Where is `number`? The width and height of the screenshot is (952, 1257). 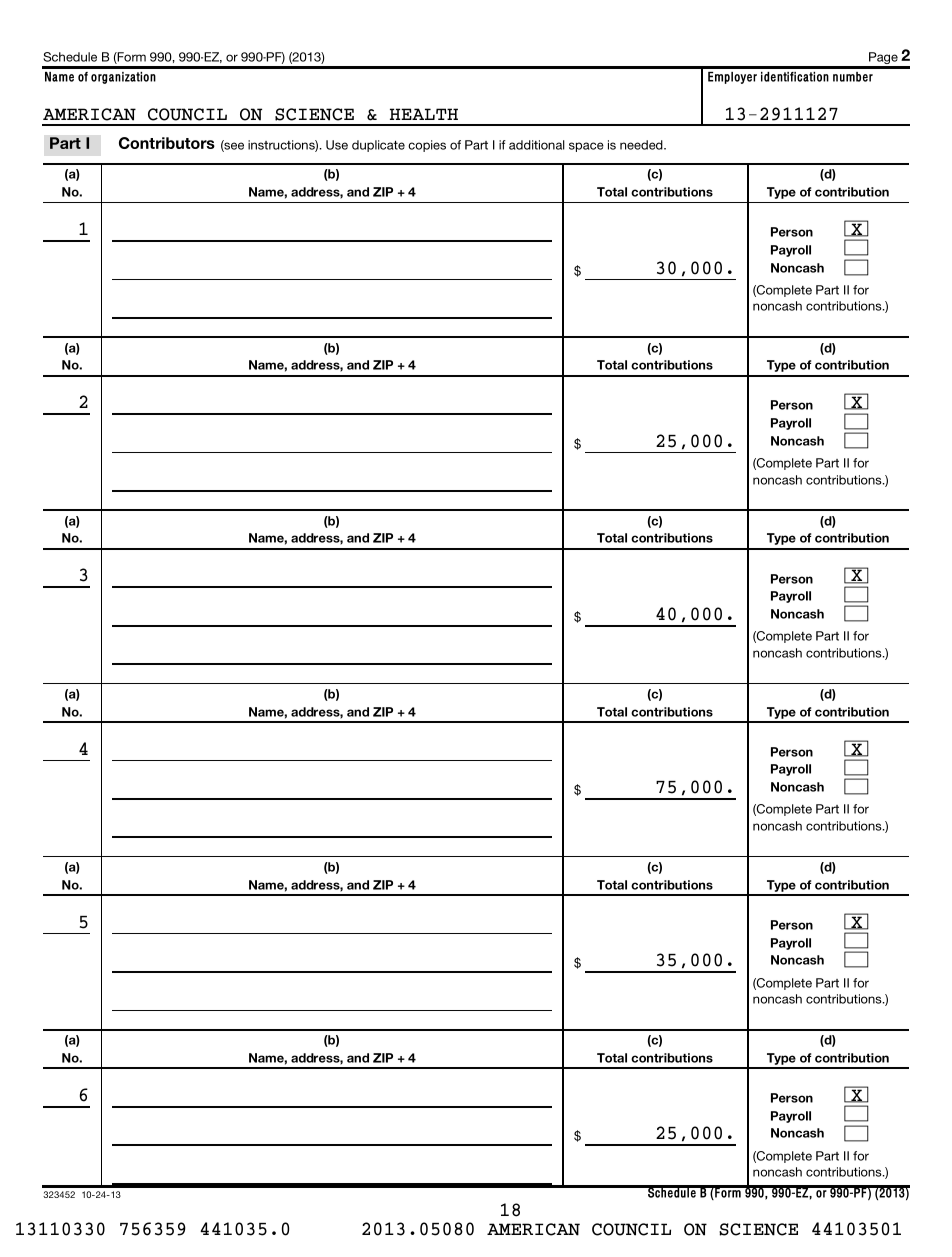 number is located at coordinates (853, 77).
